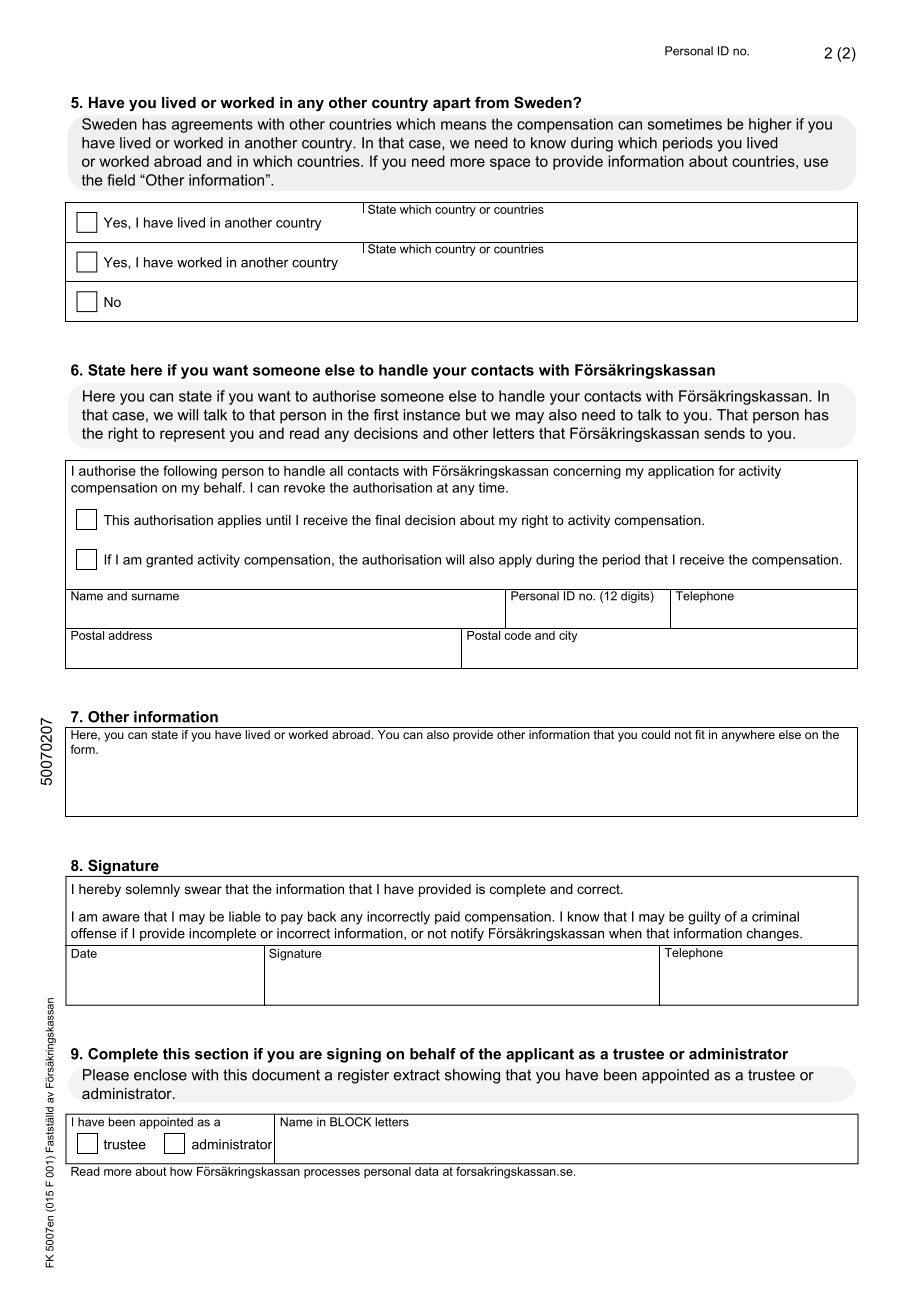 The height and width of the screenshot is (1308, 924). What do you see at coordinates (212, 126) in the screenshot?
I see `agreements` at bounding box center [212, 126].
